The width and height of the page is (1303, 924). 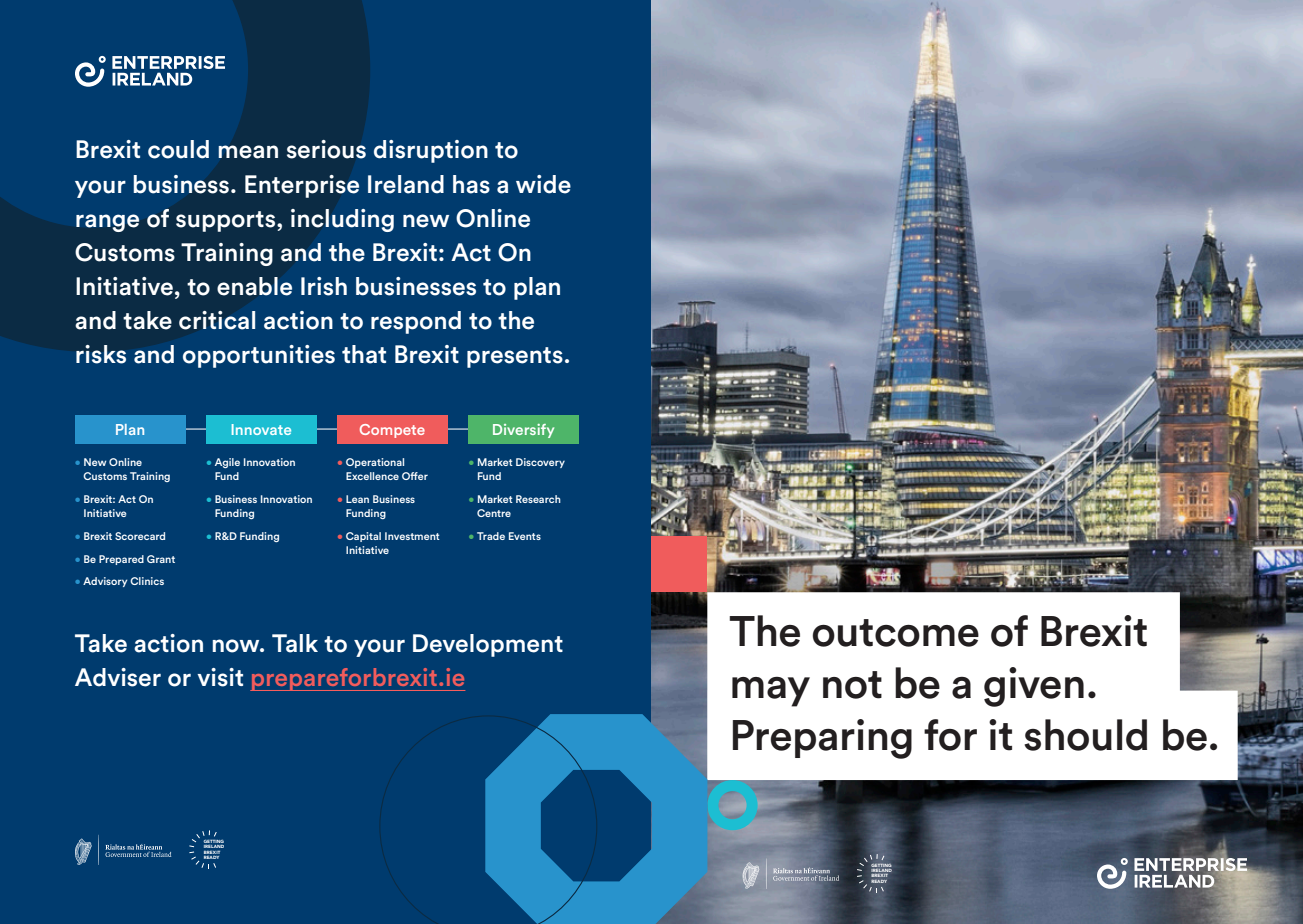 I want to click on Discovery, so click(x=540, y=463).
